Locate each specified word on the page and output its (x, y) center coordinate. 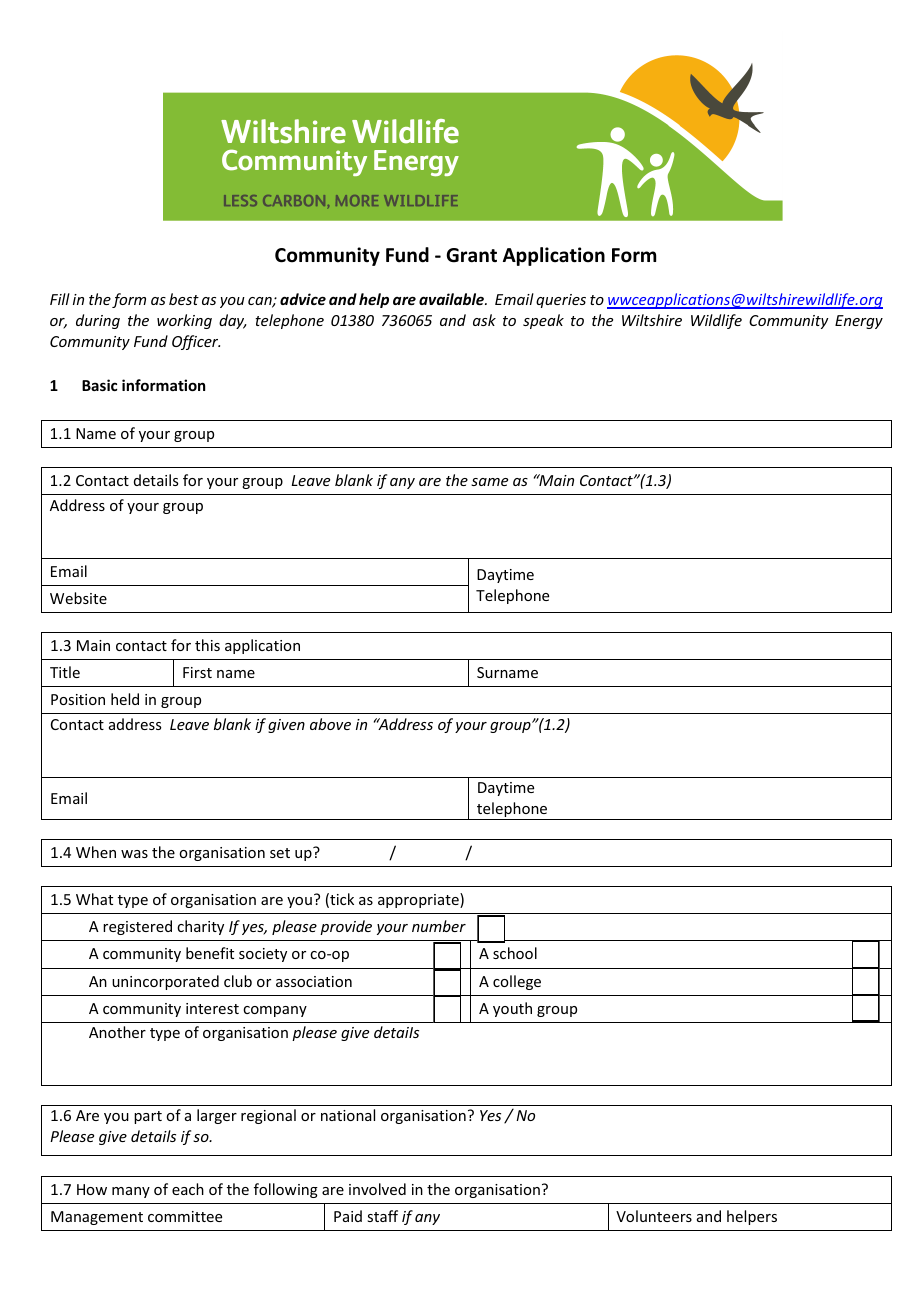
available (453, 299)
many (131, 1192)
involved (377, 1189)
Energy (859, 322)
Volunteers (654, 1216)
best (184, 299)
